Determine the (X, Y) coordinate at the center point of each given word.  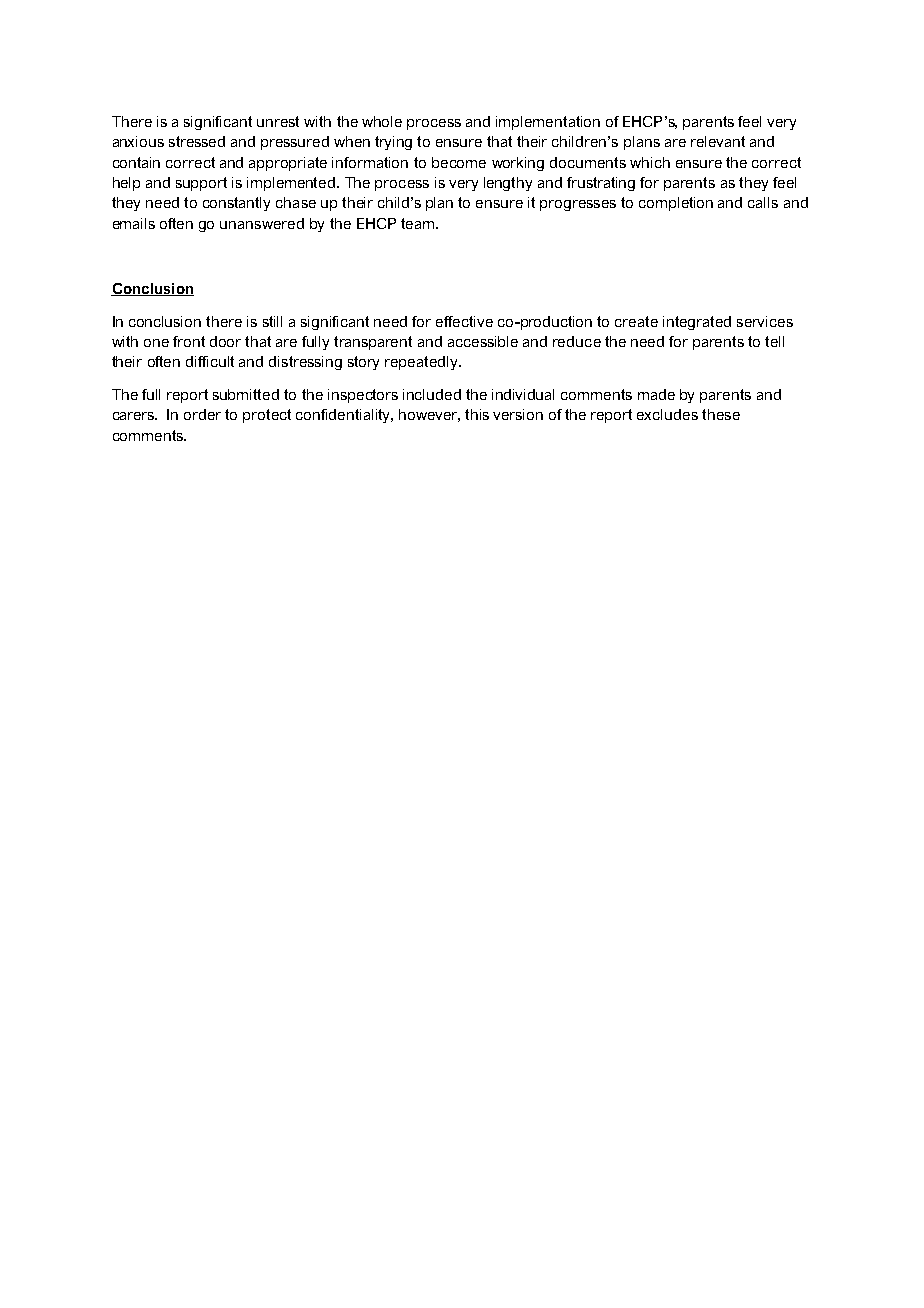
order (202, 414)
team (417, 223)
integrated (697, 323)
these (721, 414)
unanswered (262, 223)
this (477, 414)
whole (382, 121)
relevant (718, 141)
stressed (197, 141)
